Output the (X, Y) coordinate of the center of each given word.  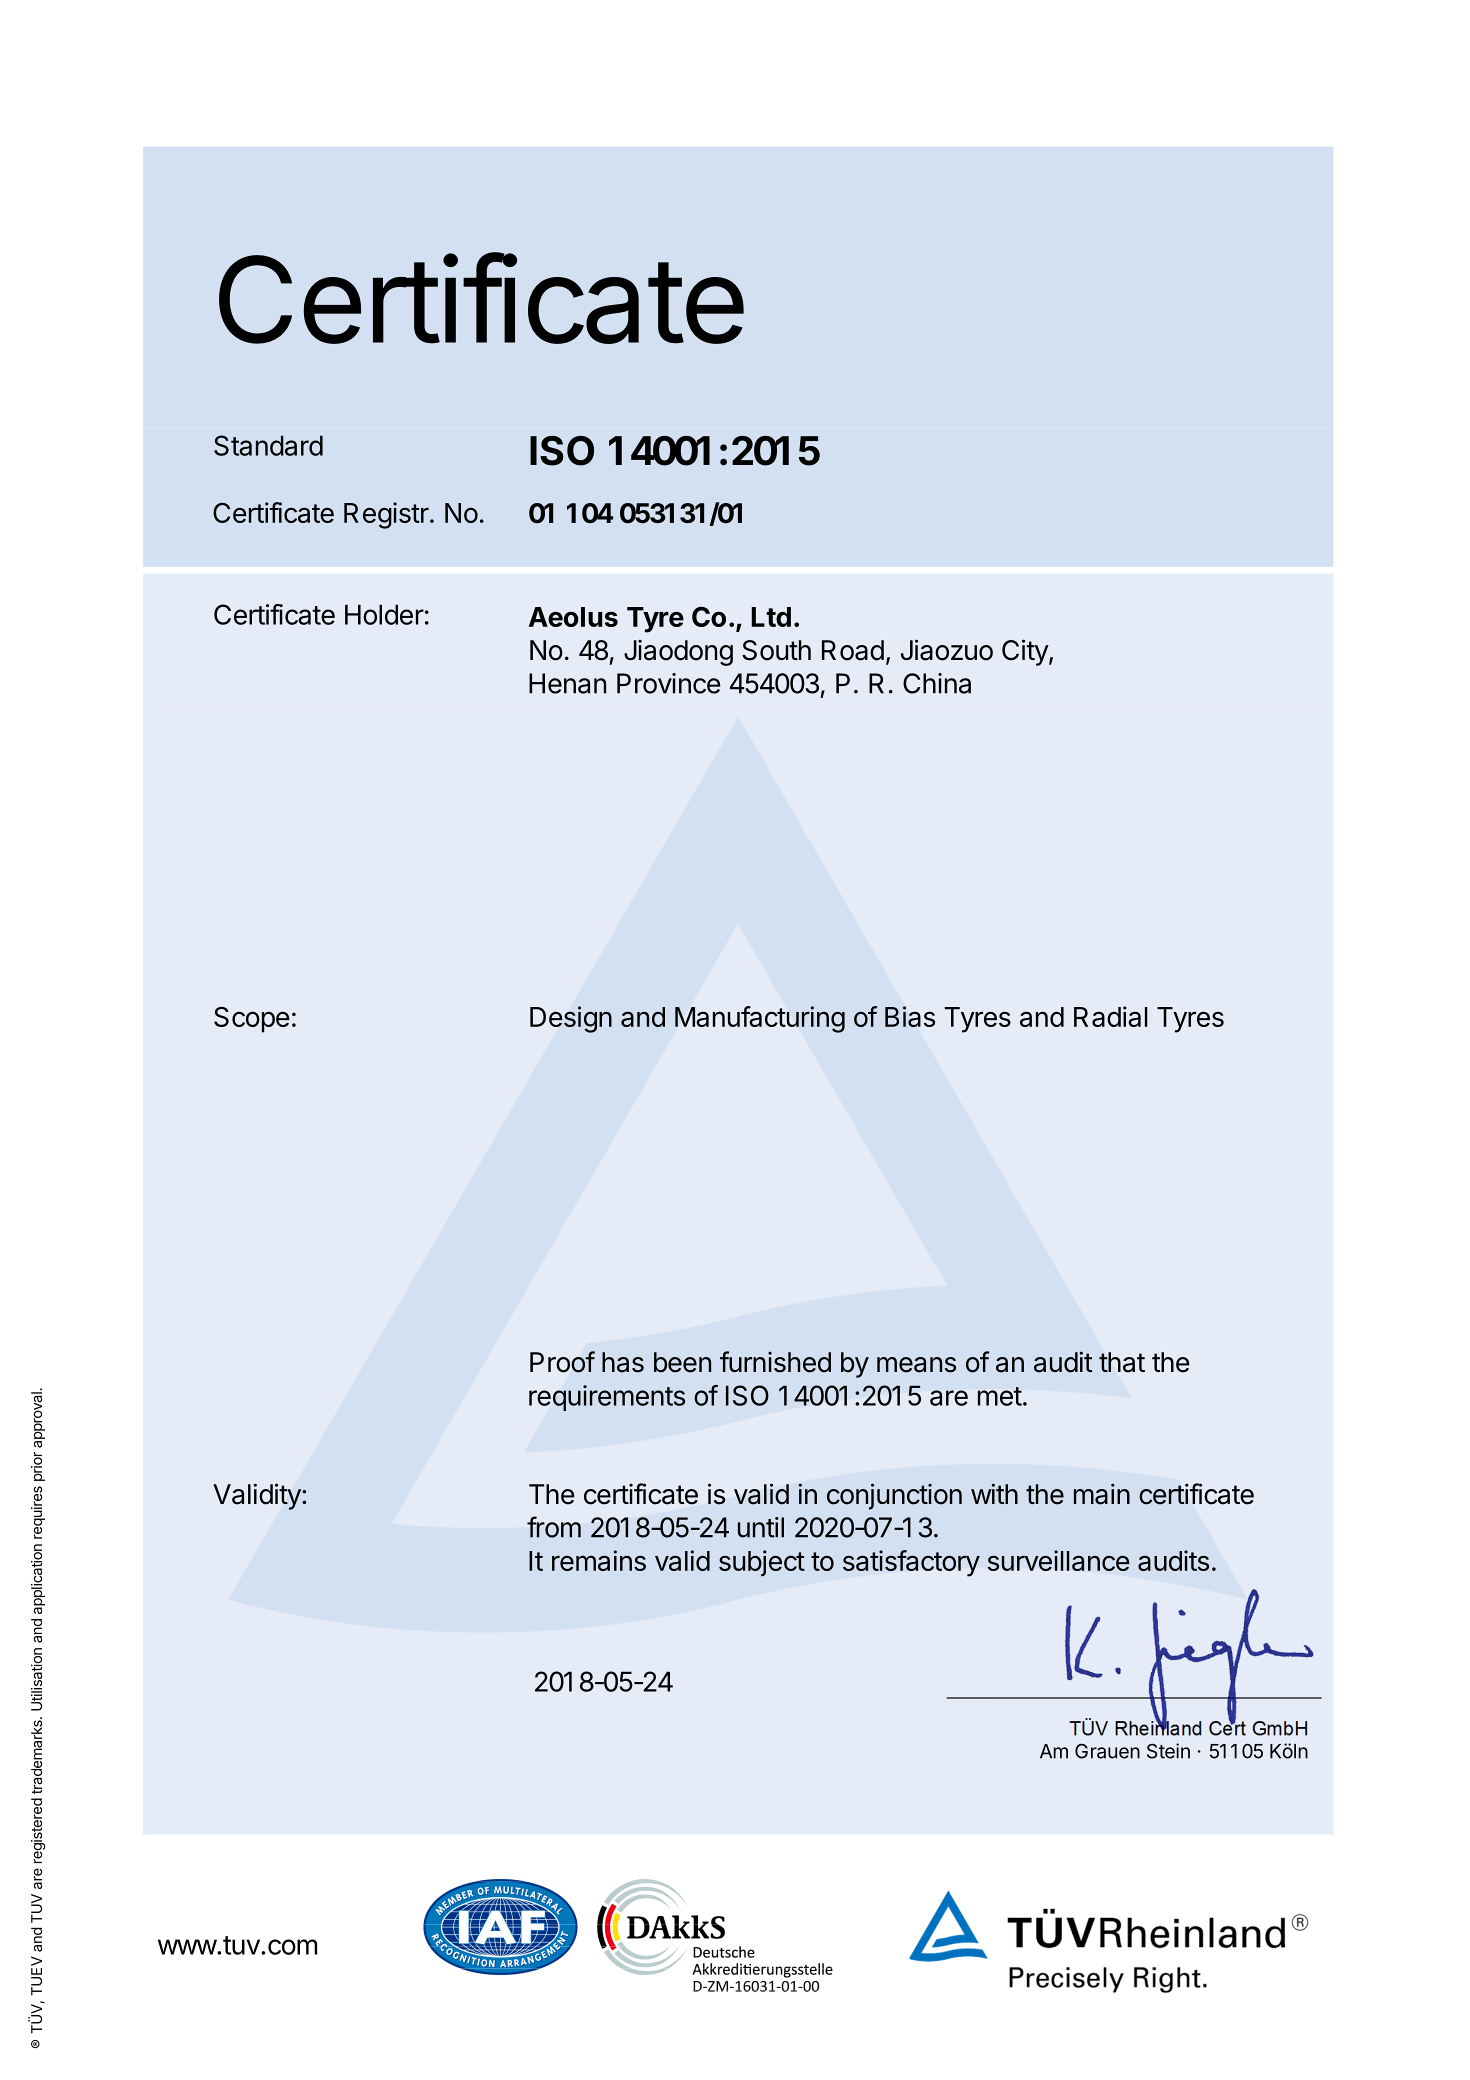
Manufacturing (760, 1019)
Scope (252, 1019)
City (1026, 652)
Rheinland (1158, 1727)
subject (762, 1563)
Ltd (771, 617)
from (554, 1527)
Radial (1111, 1016)
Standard (268, 445)
